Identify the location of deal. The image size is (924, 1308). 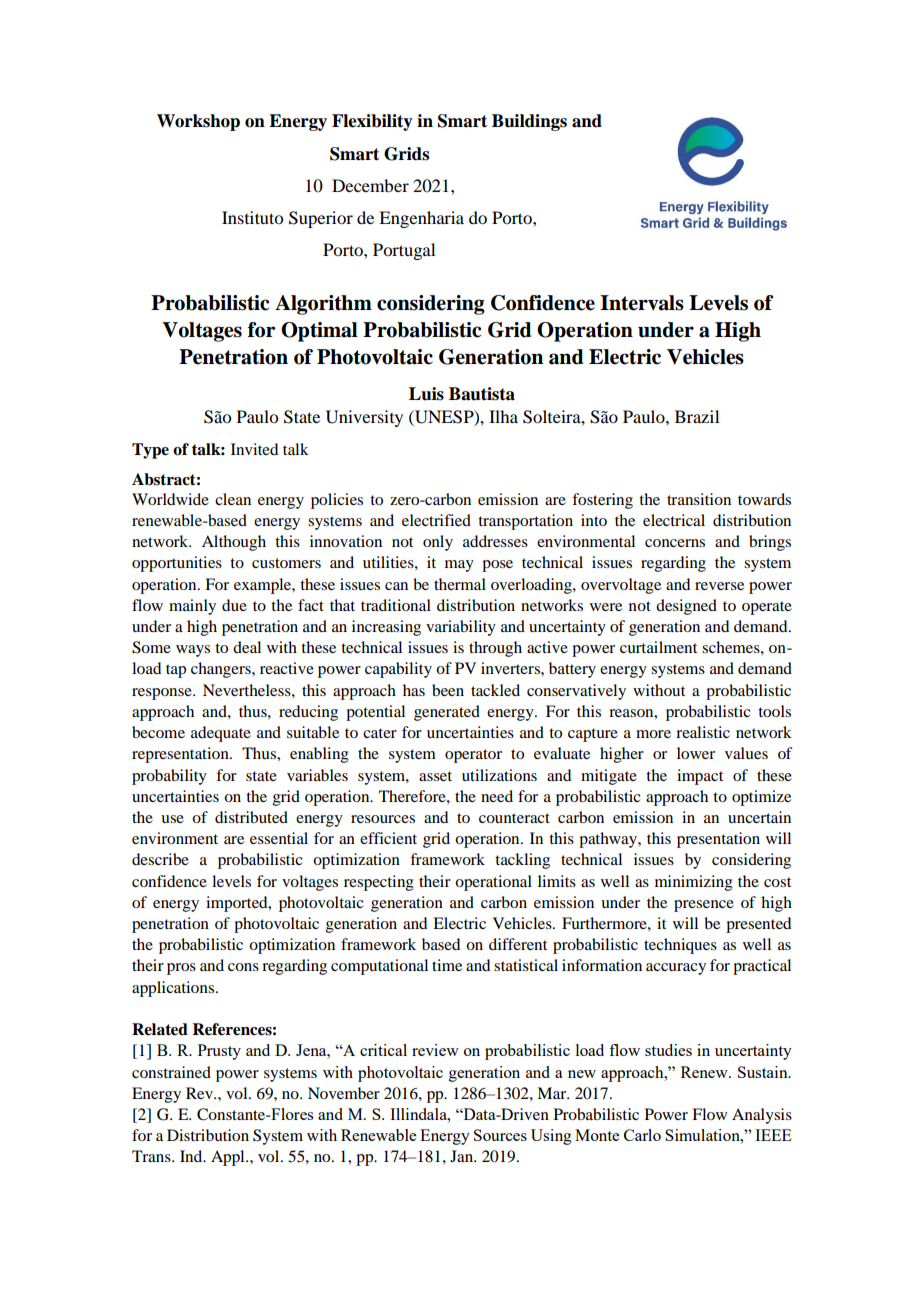
(247, 647).
